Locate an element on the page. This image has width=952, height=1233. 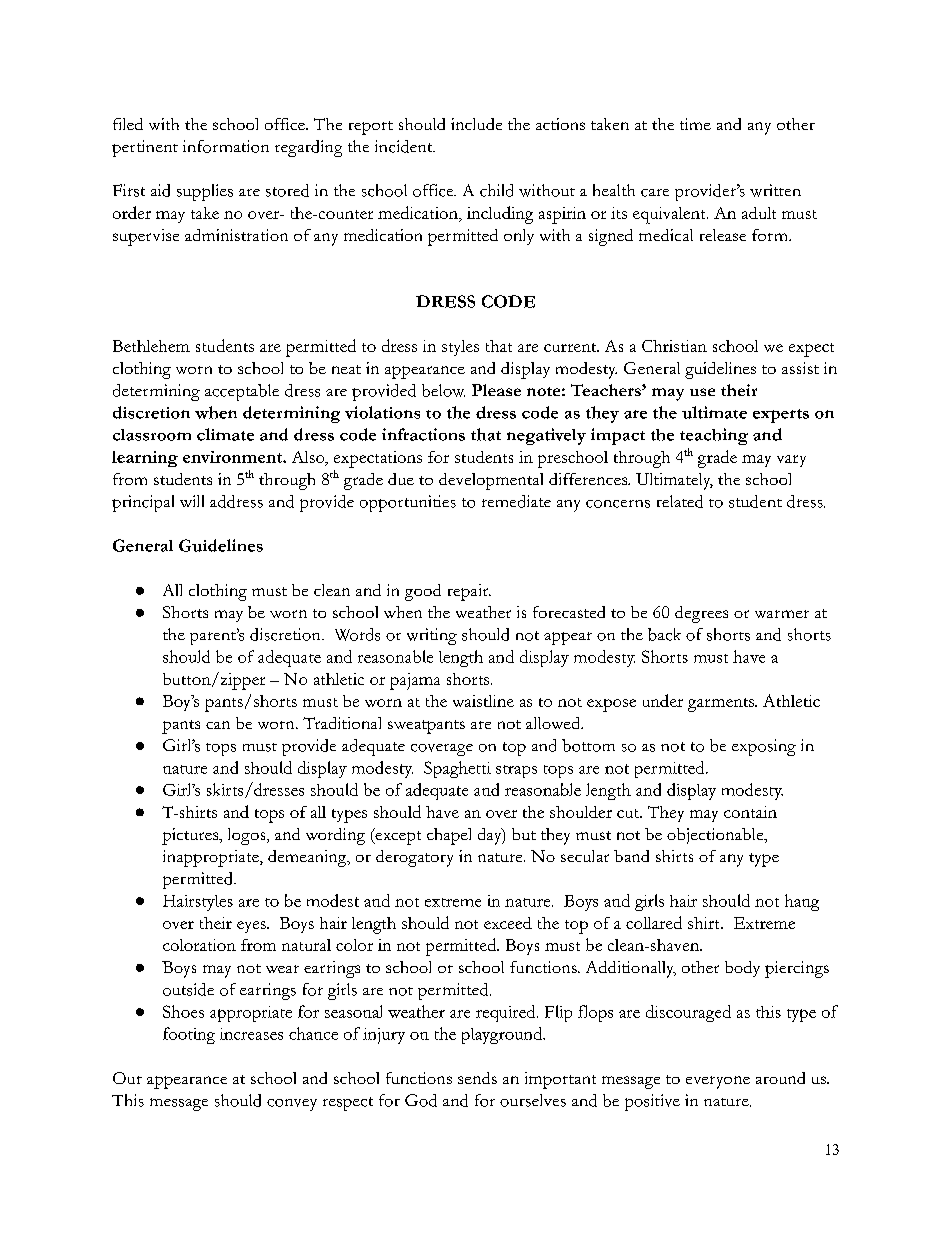
time is located at coordinates (695, 124).
